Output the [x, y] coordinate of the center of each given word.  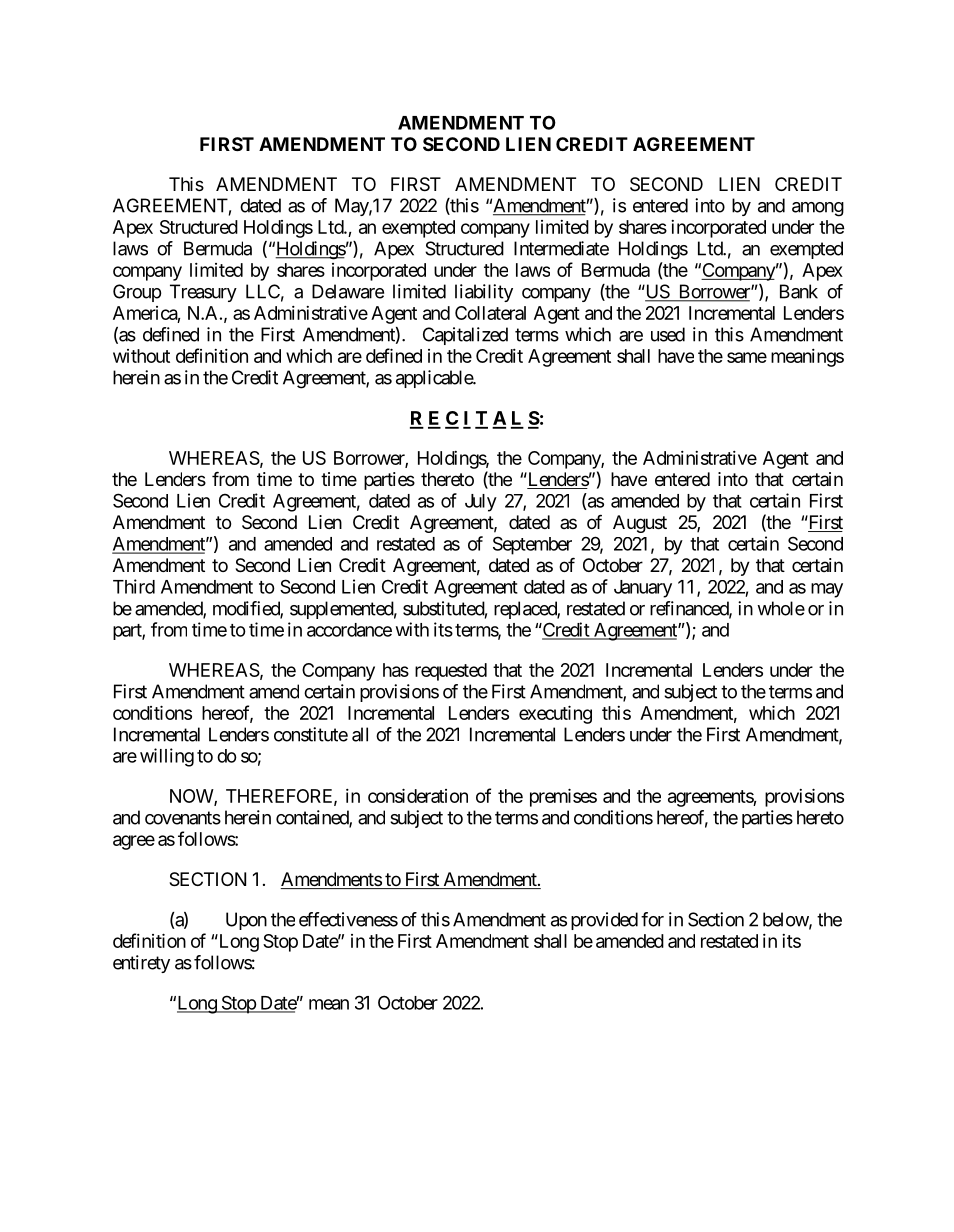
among [818, 209]
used [668, 334]
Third [134, 586]
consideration [418, 795]
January [643, 589]
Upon [246, 921]
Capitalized [465, 336]
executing [555, 714]
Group [137, 293]
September [532, 545]
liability [484, 293]
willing [167, 757]
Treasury [203, 293]
